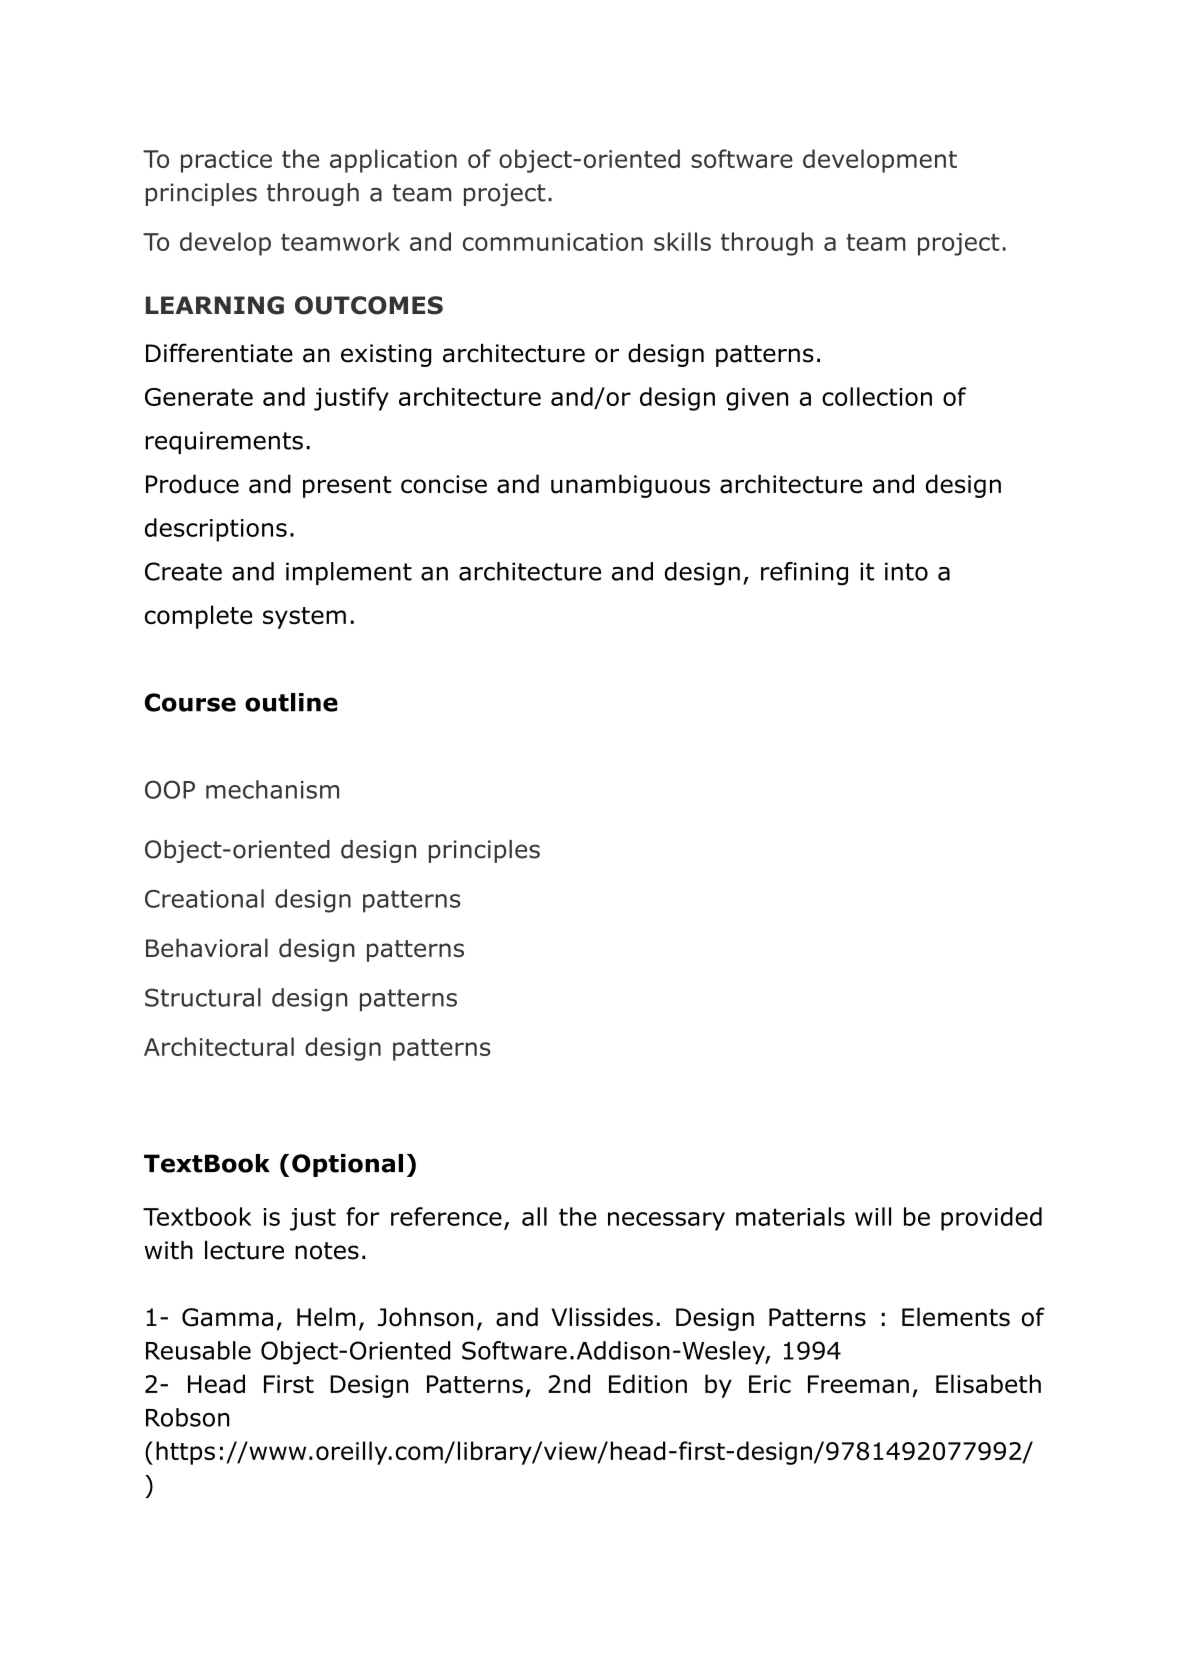  Describe the element at coordinates (226, 161) in the screenshot. I see `practice` at that location.
